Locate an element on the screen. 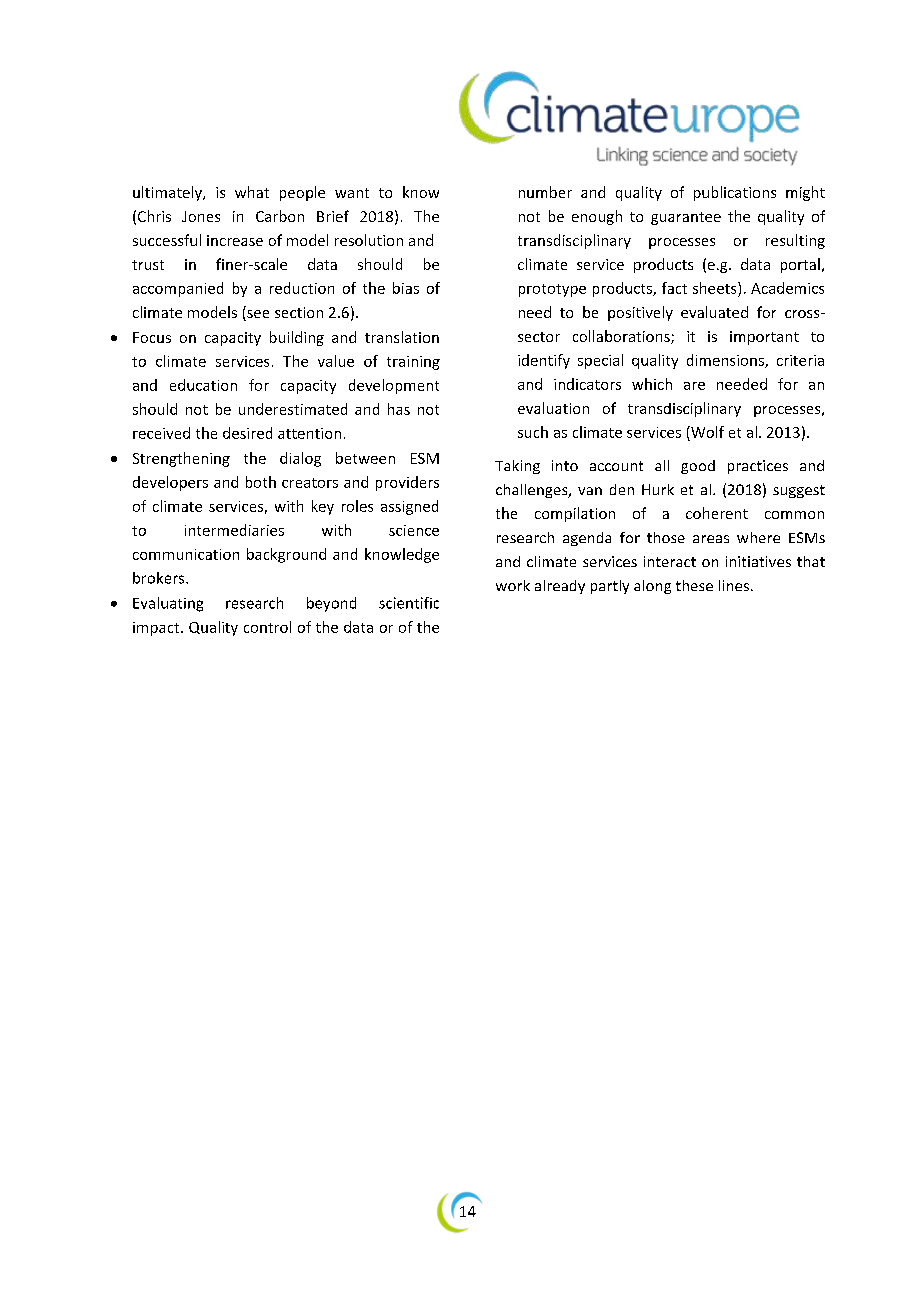 The image size is (924, 1308). control is located at coordinates (267, 627).
